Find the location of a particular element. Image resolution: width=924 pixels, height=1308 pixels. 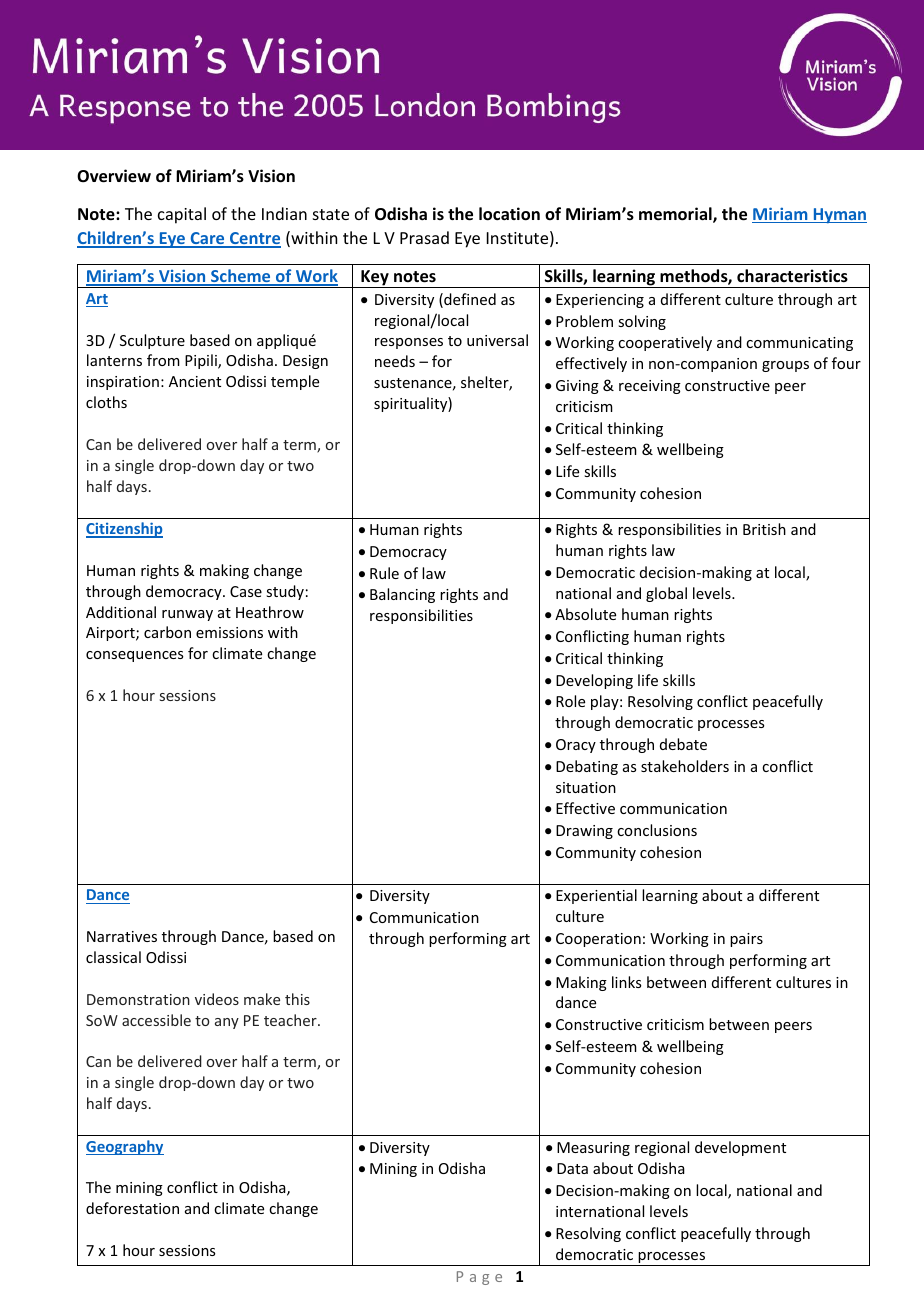

characteristics is located at coordinates (792, 276).
